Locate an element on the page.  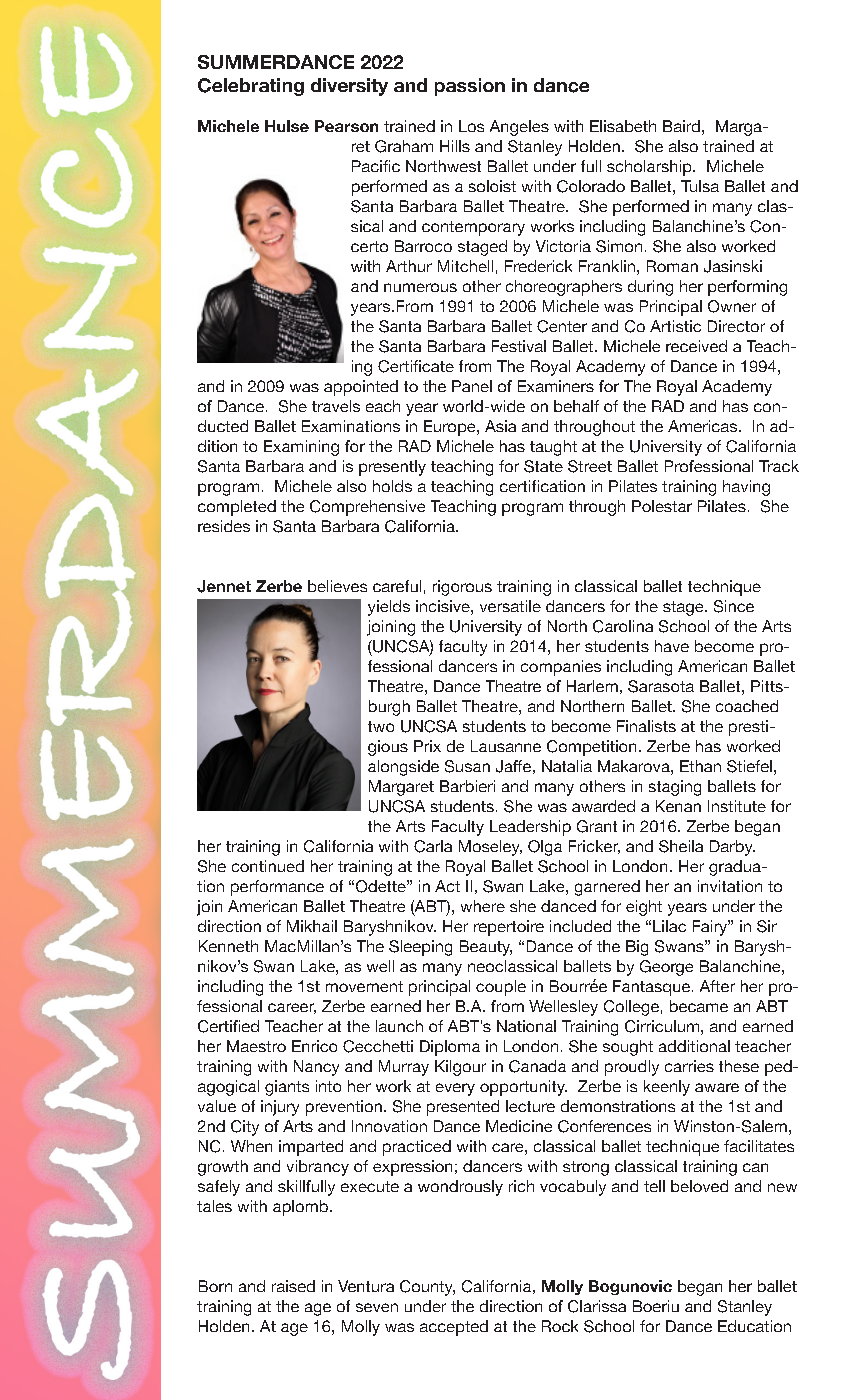
having is located at coordinates (746, 488).
